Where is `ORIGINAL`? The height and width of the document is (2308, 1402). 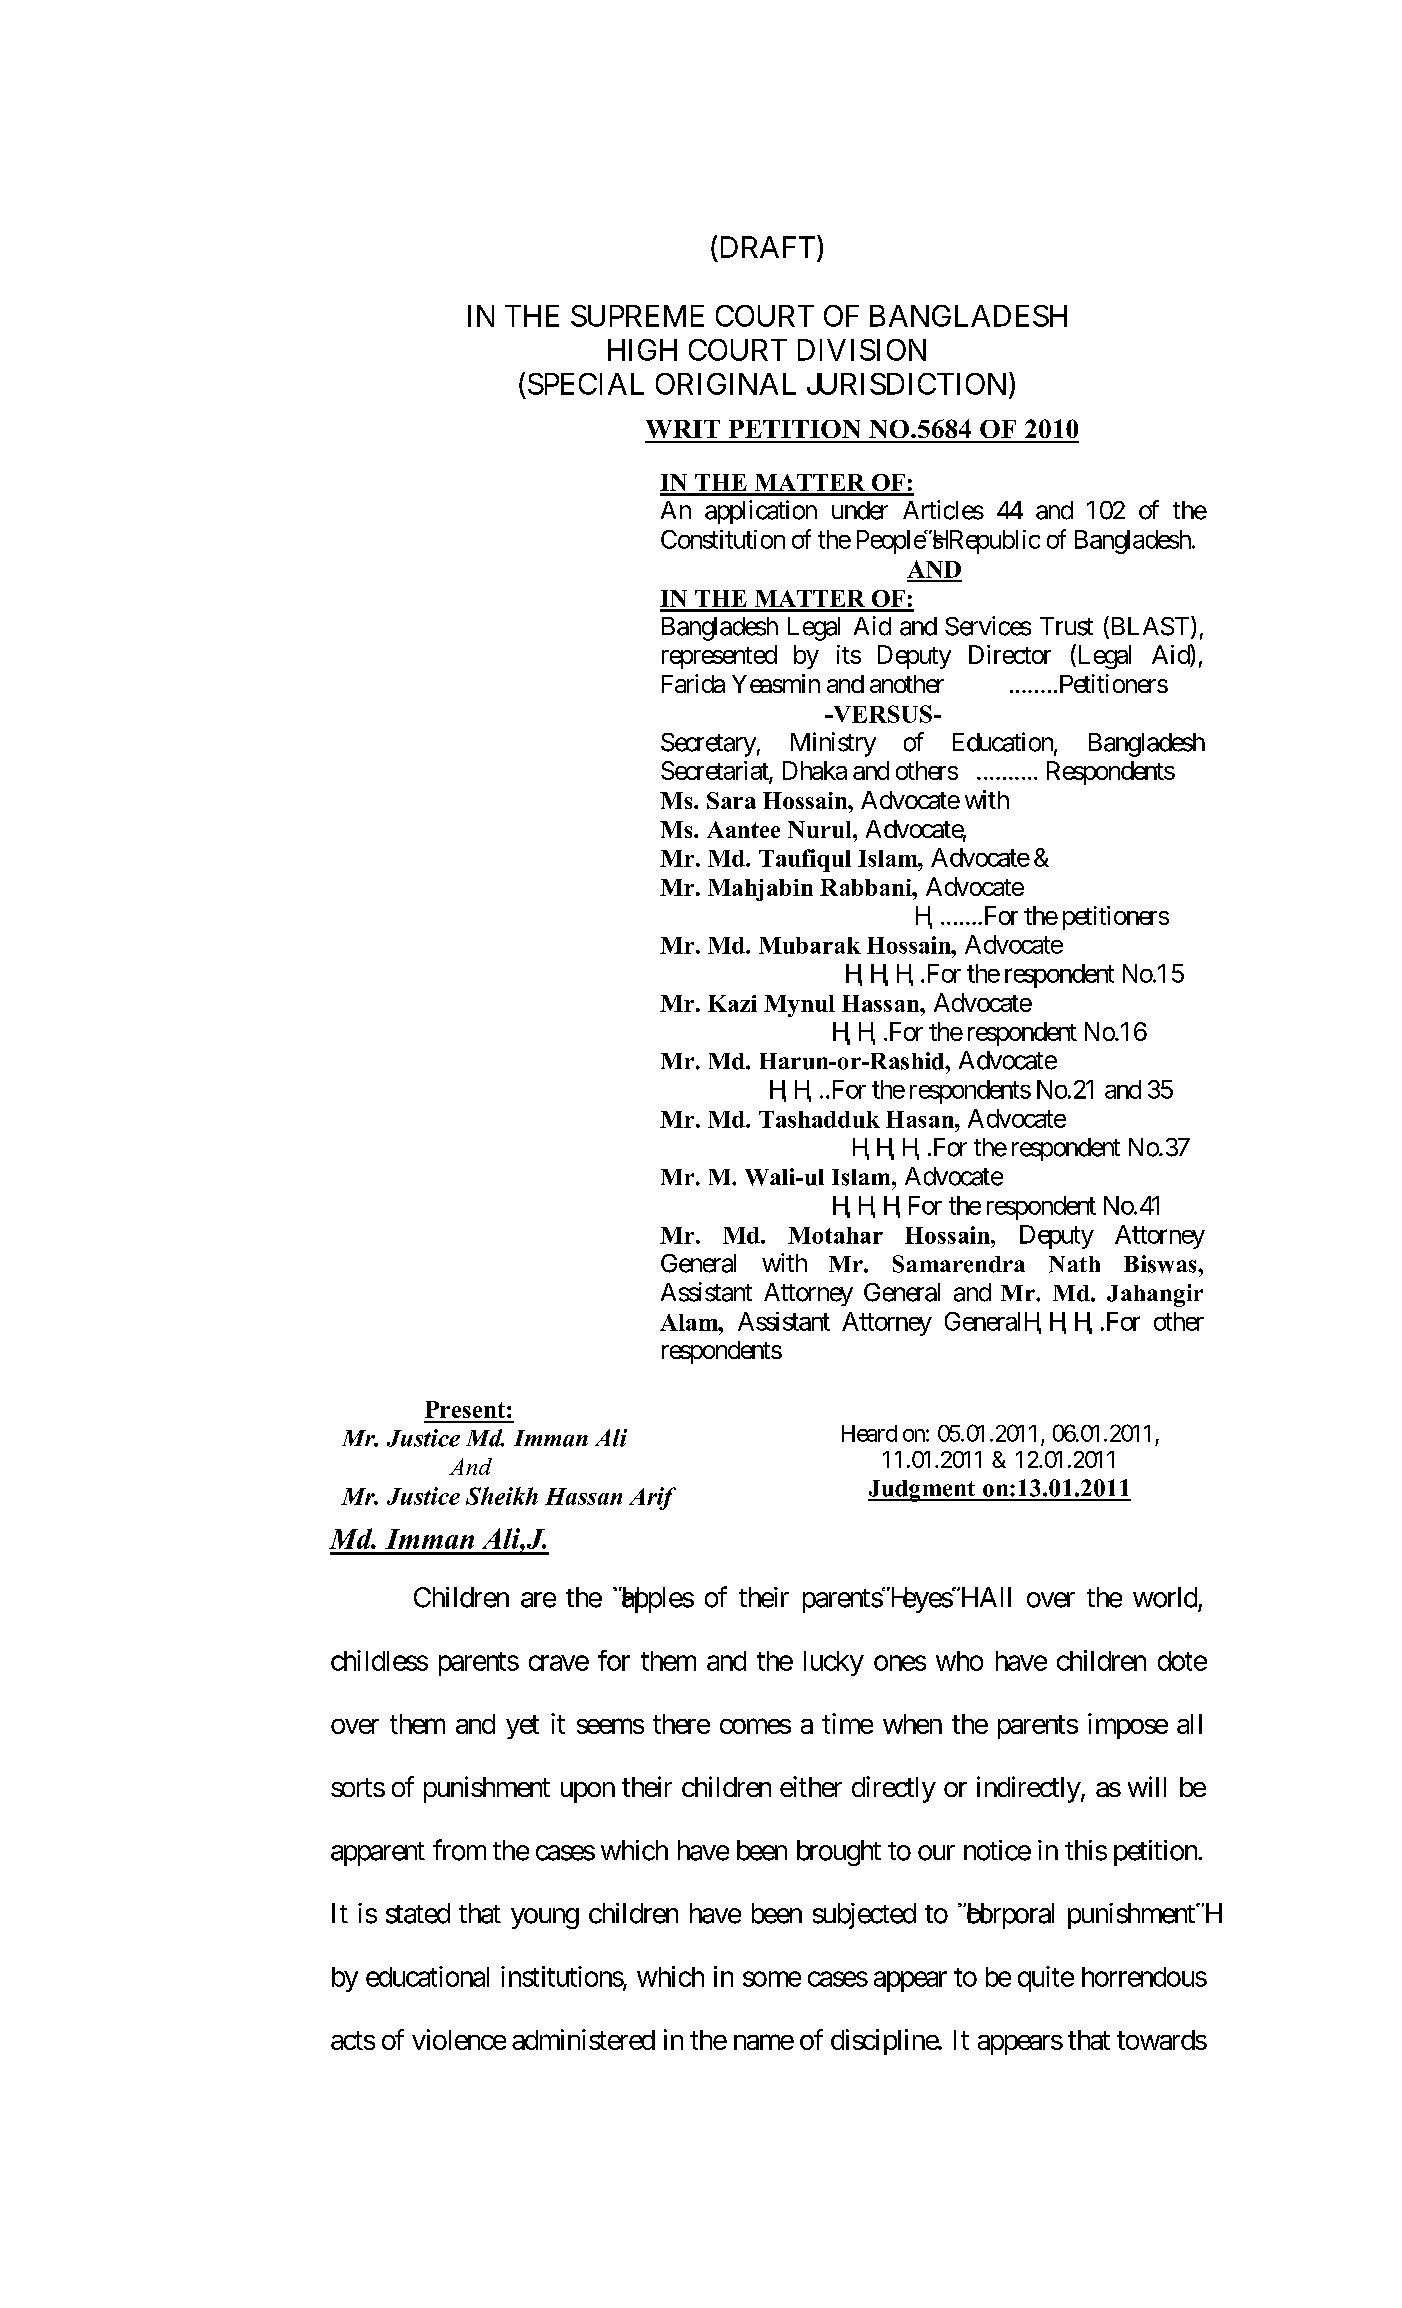 ORIGINAL is located at coordinates (726, 384).
